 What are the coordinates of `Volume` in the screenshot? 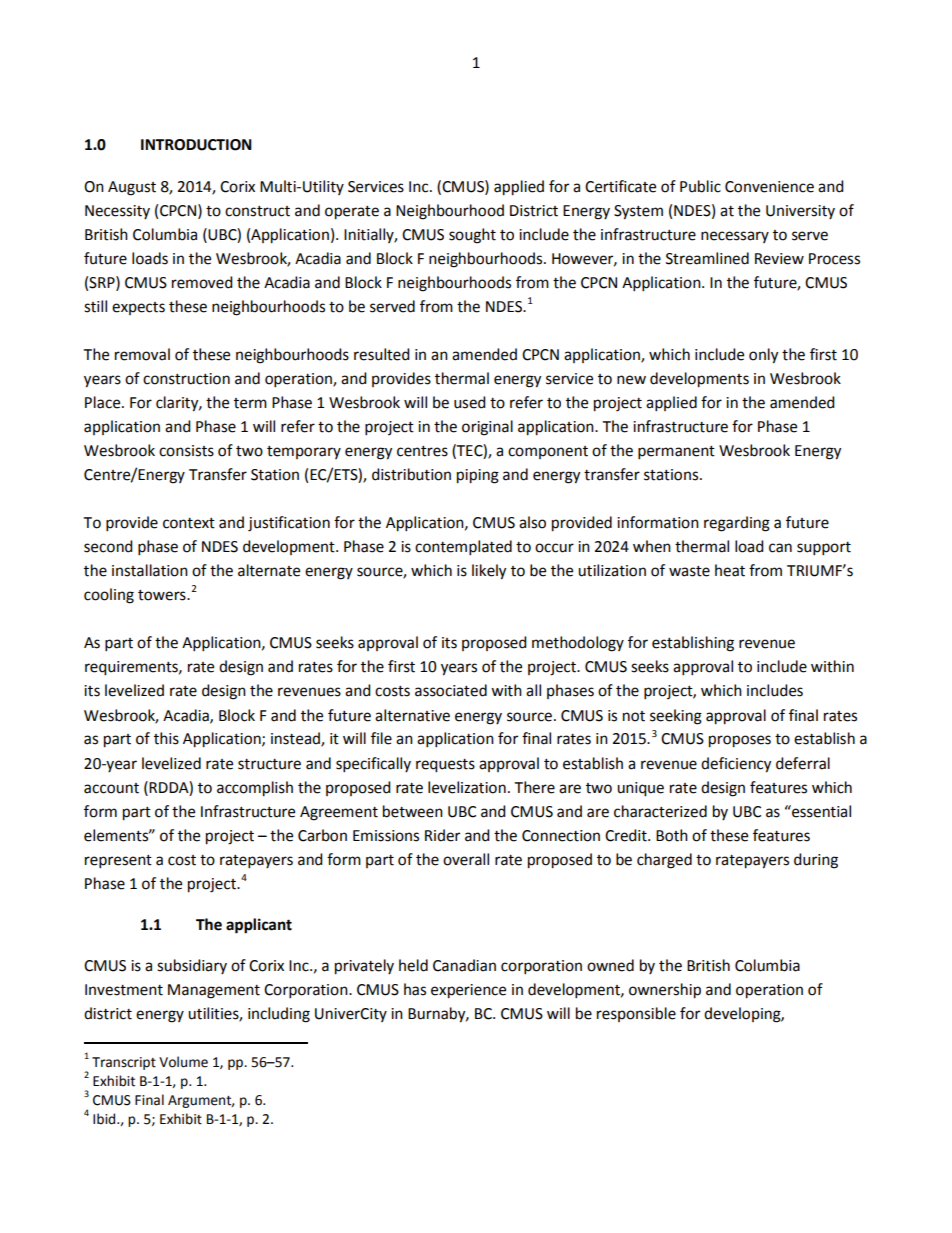 It's located at (183, 1062).
